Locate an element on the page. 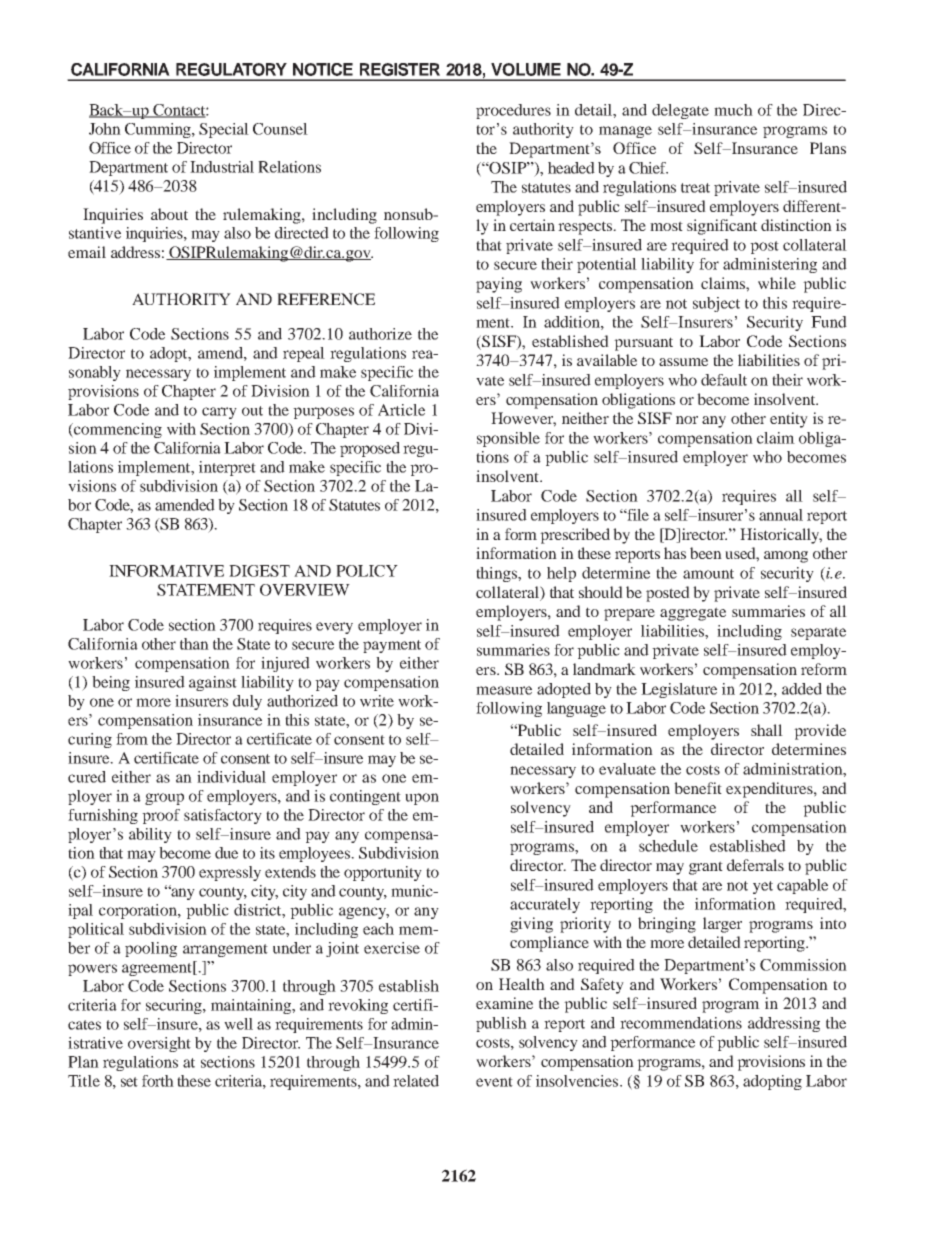 The image size is (952, 1233). added is located at coordinates (802, 689).
